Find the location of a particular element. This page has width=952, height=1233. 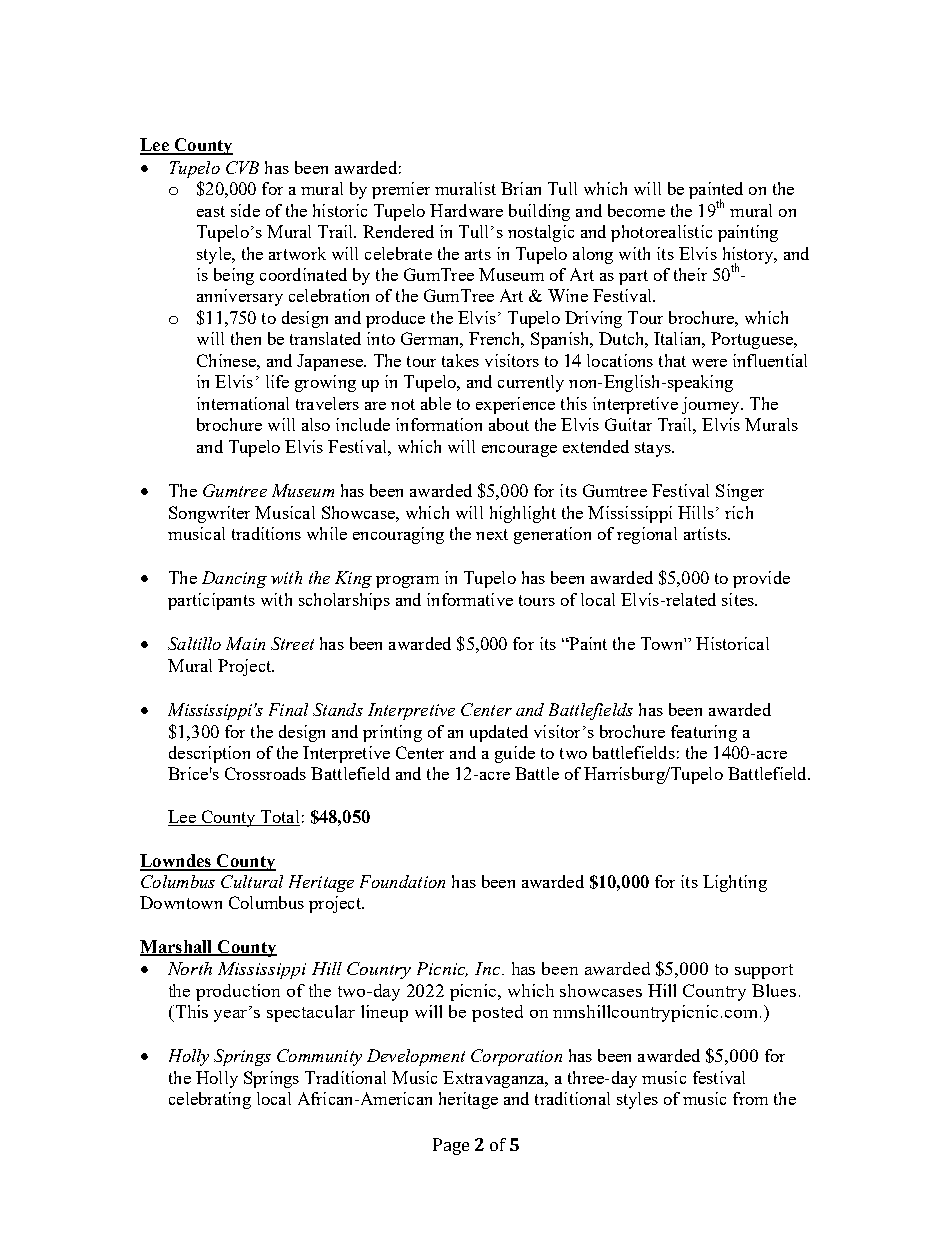

celebrating is located at coordinates (210, 1100).
